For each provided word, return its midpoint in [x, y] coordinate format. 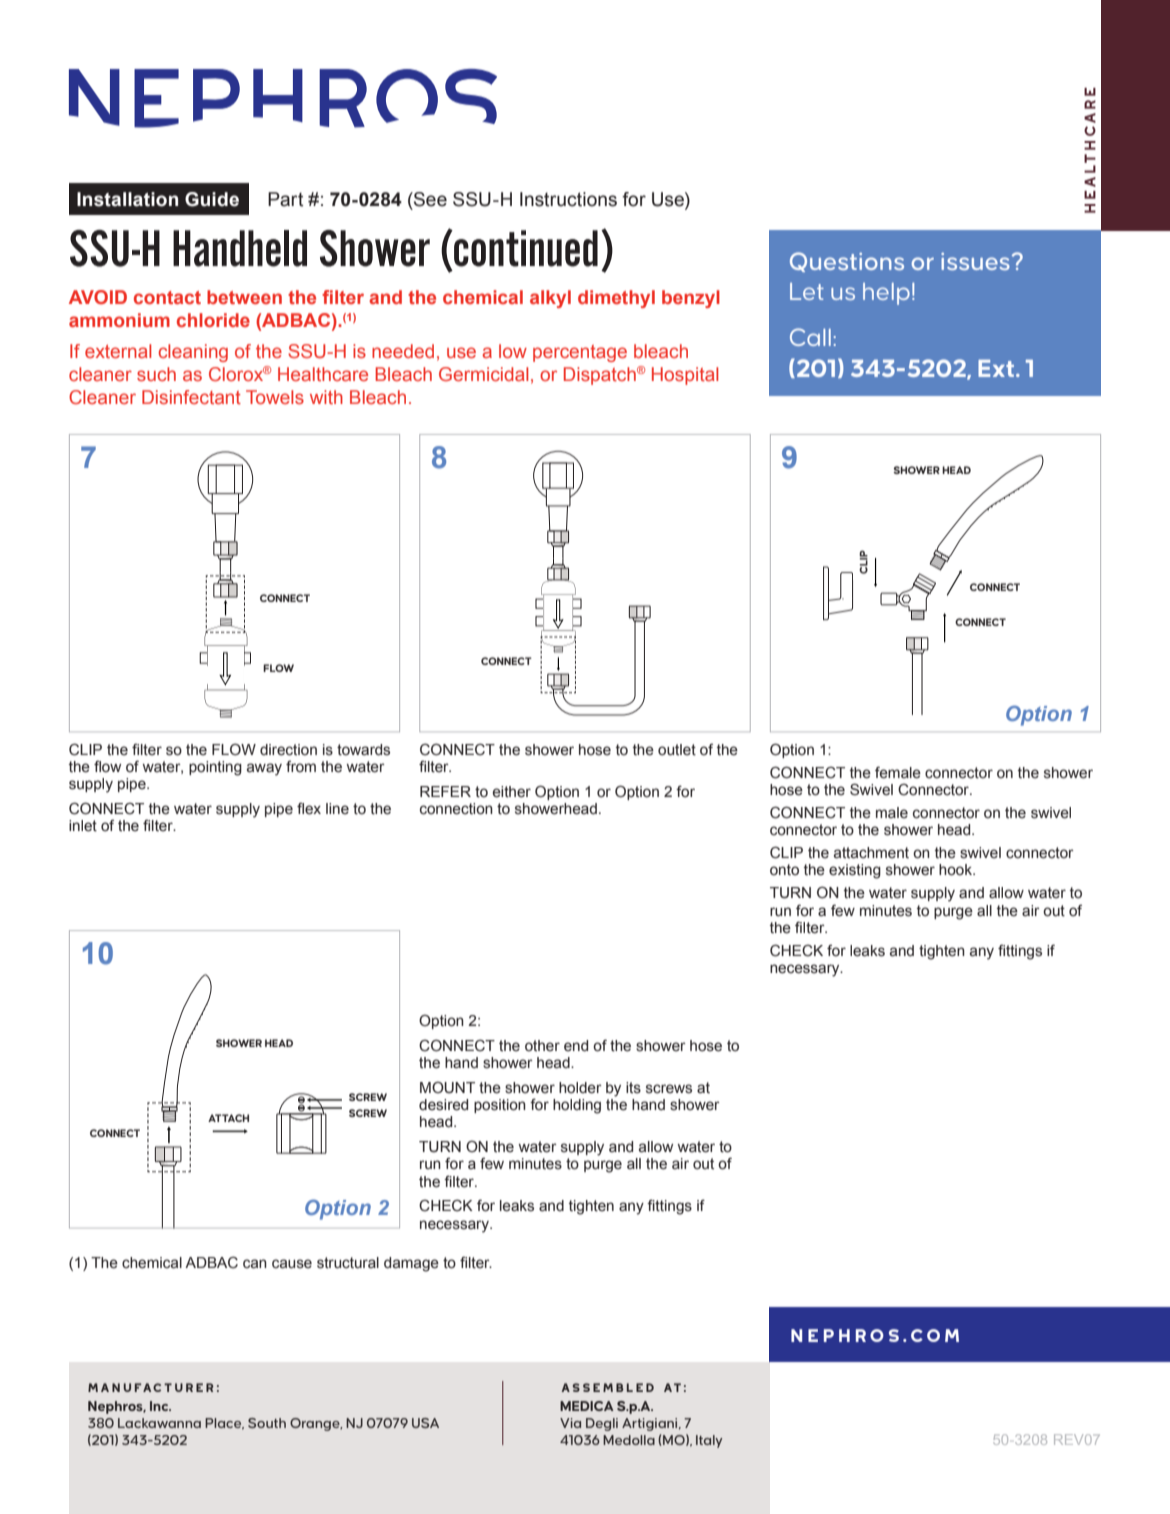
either [512, 792]
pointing [215, 768]
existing [855, 871]
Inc [160, 1406]
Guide [212, 199]
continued [525, 248]
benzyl [691, 299]
